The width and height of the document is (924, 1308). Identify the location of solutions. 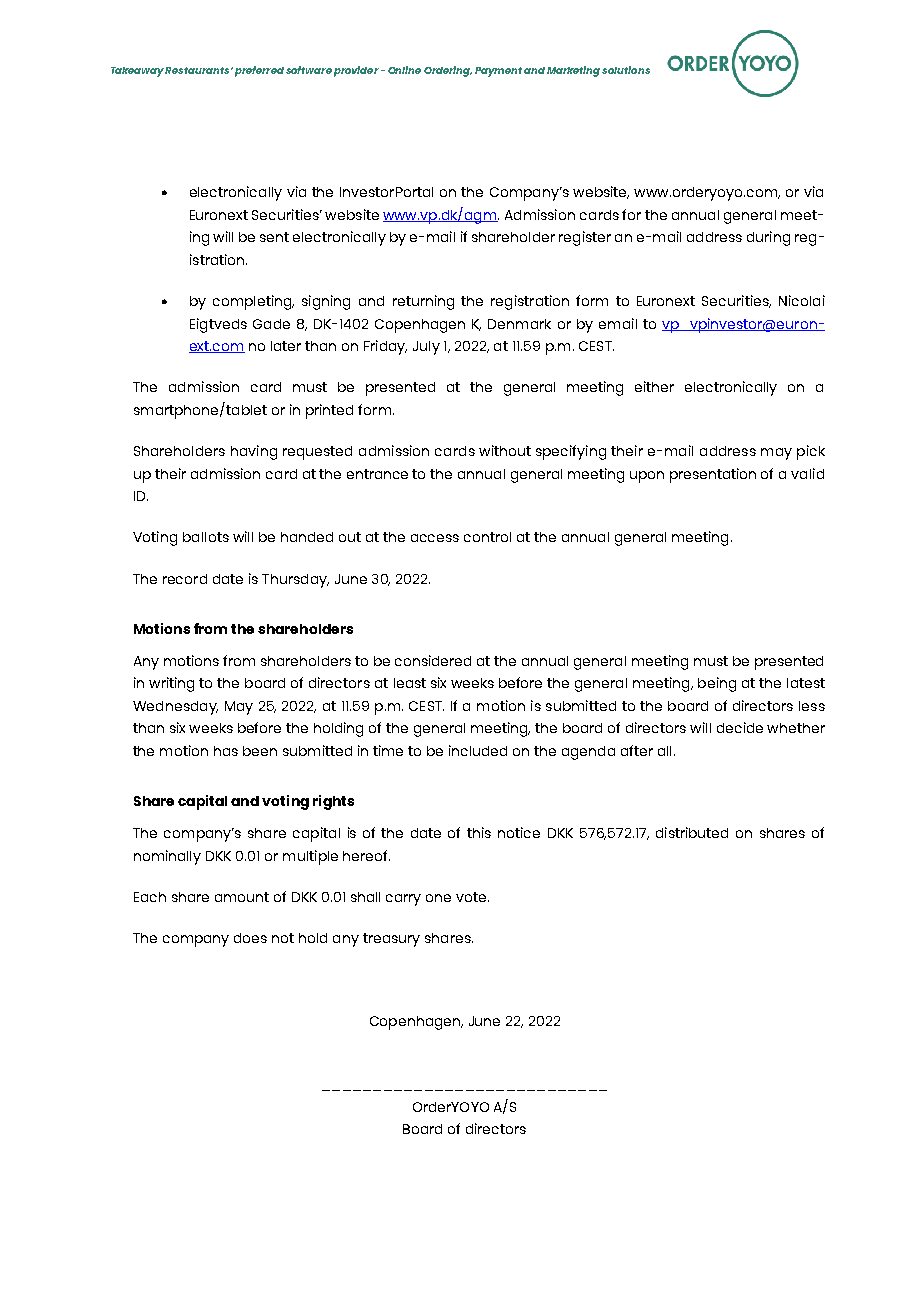
(626, 70).
